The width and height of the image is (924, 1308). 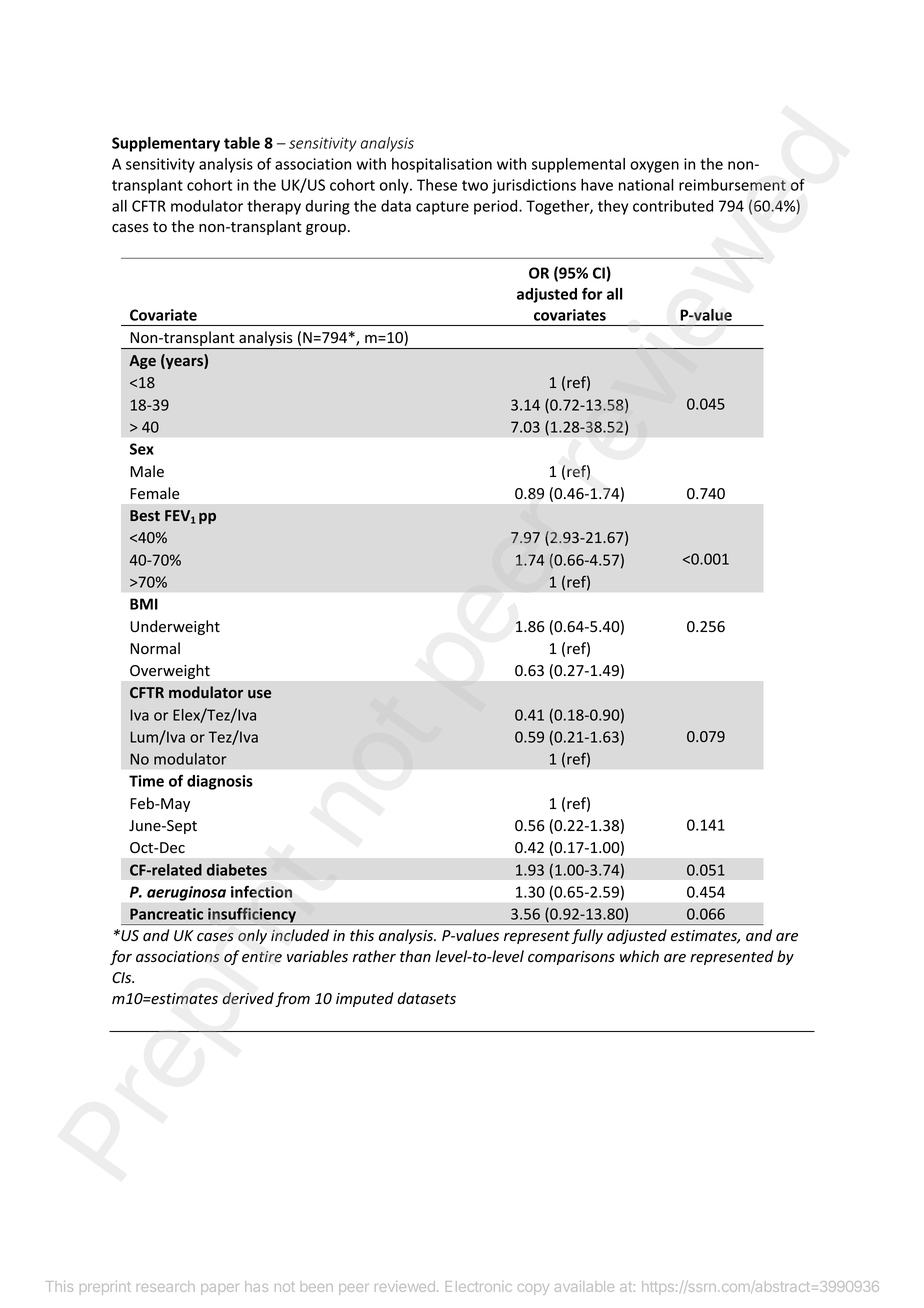 I want to click on fully, so click(x=587, y=936).
